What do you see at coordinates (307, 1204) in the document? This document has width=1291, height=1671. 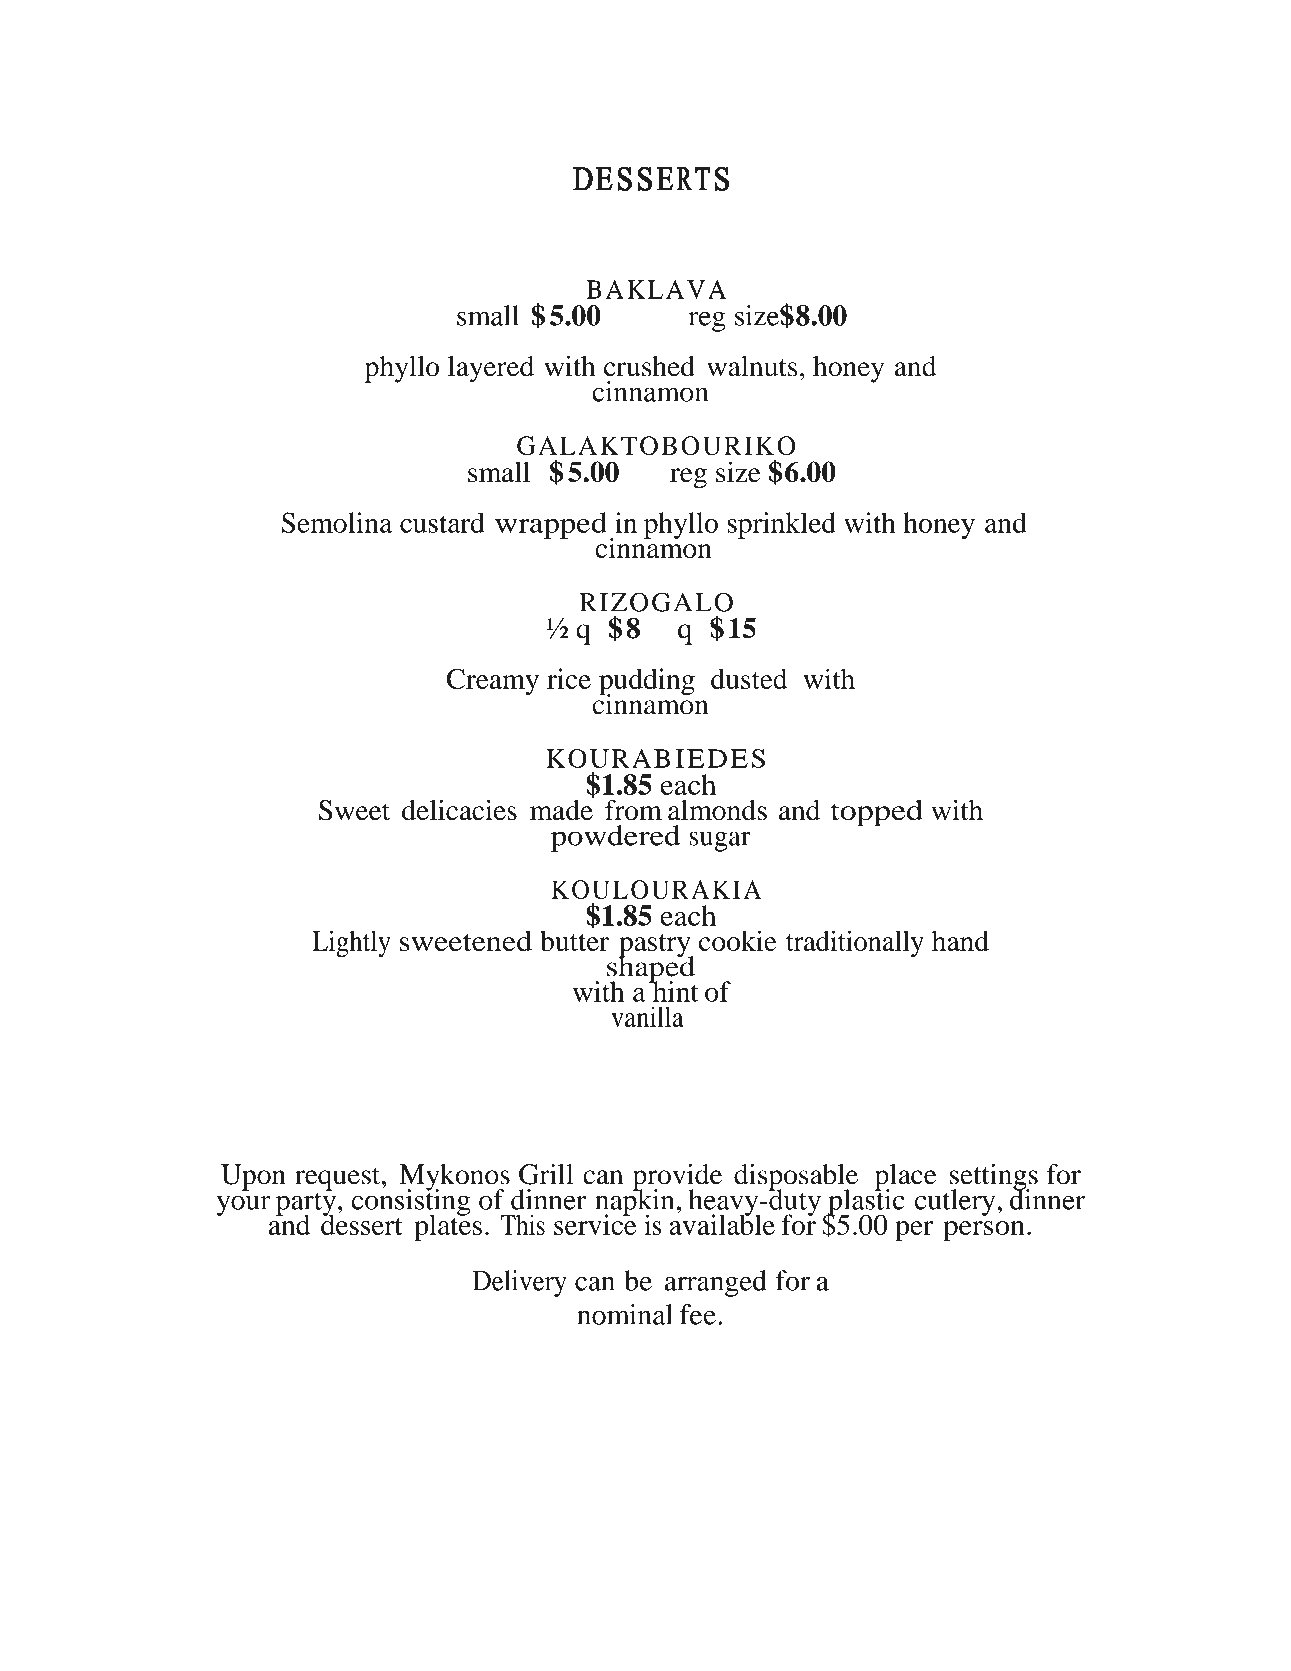 I see `party` at bounding box center [307, 1204].
